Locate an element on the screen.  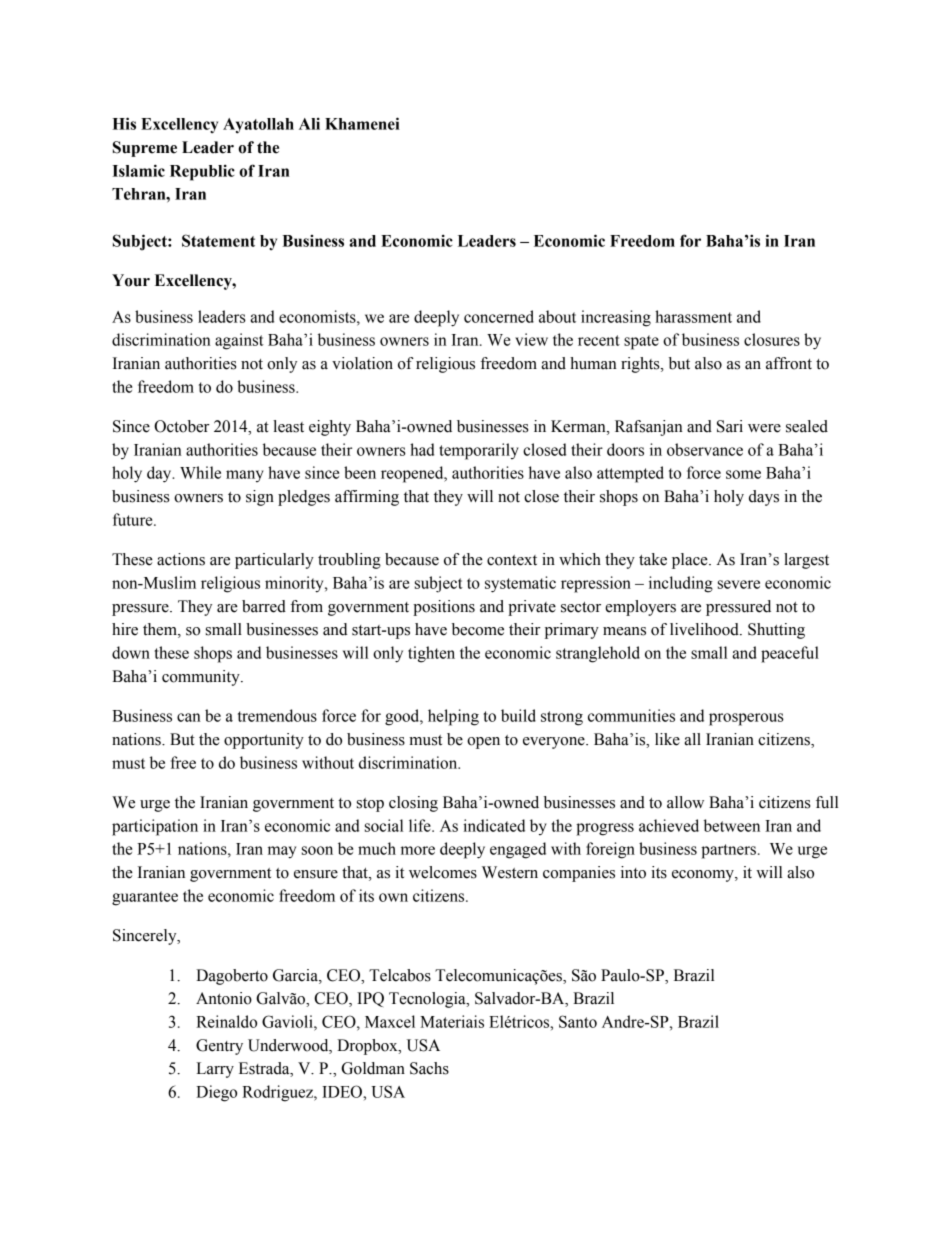
harassment is located at coordinates (693, 316).
